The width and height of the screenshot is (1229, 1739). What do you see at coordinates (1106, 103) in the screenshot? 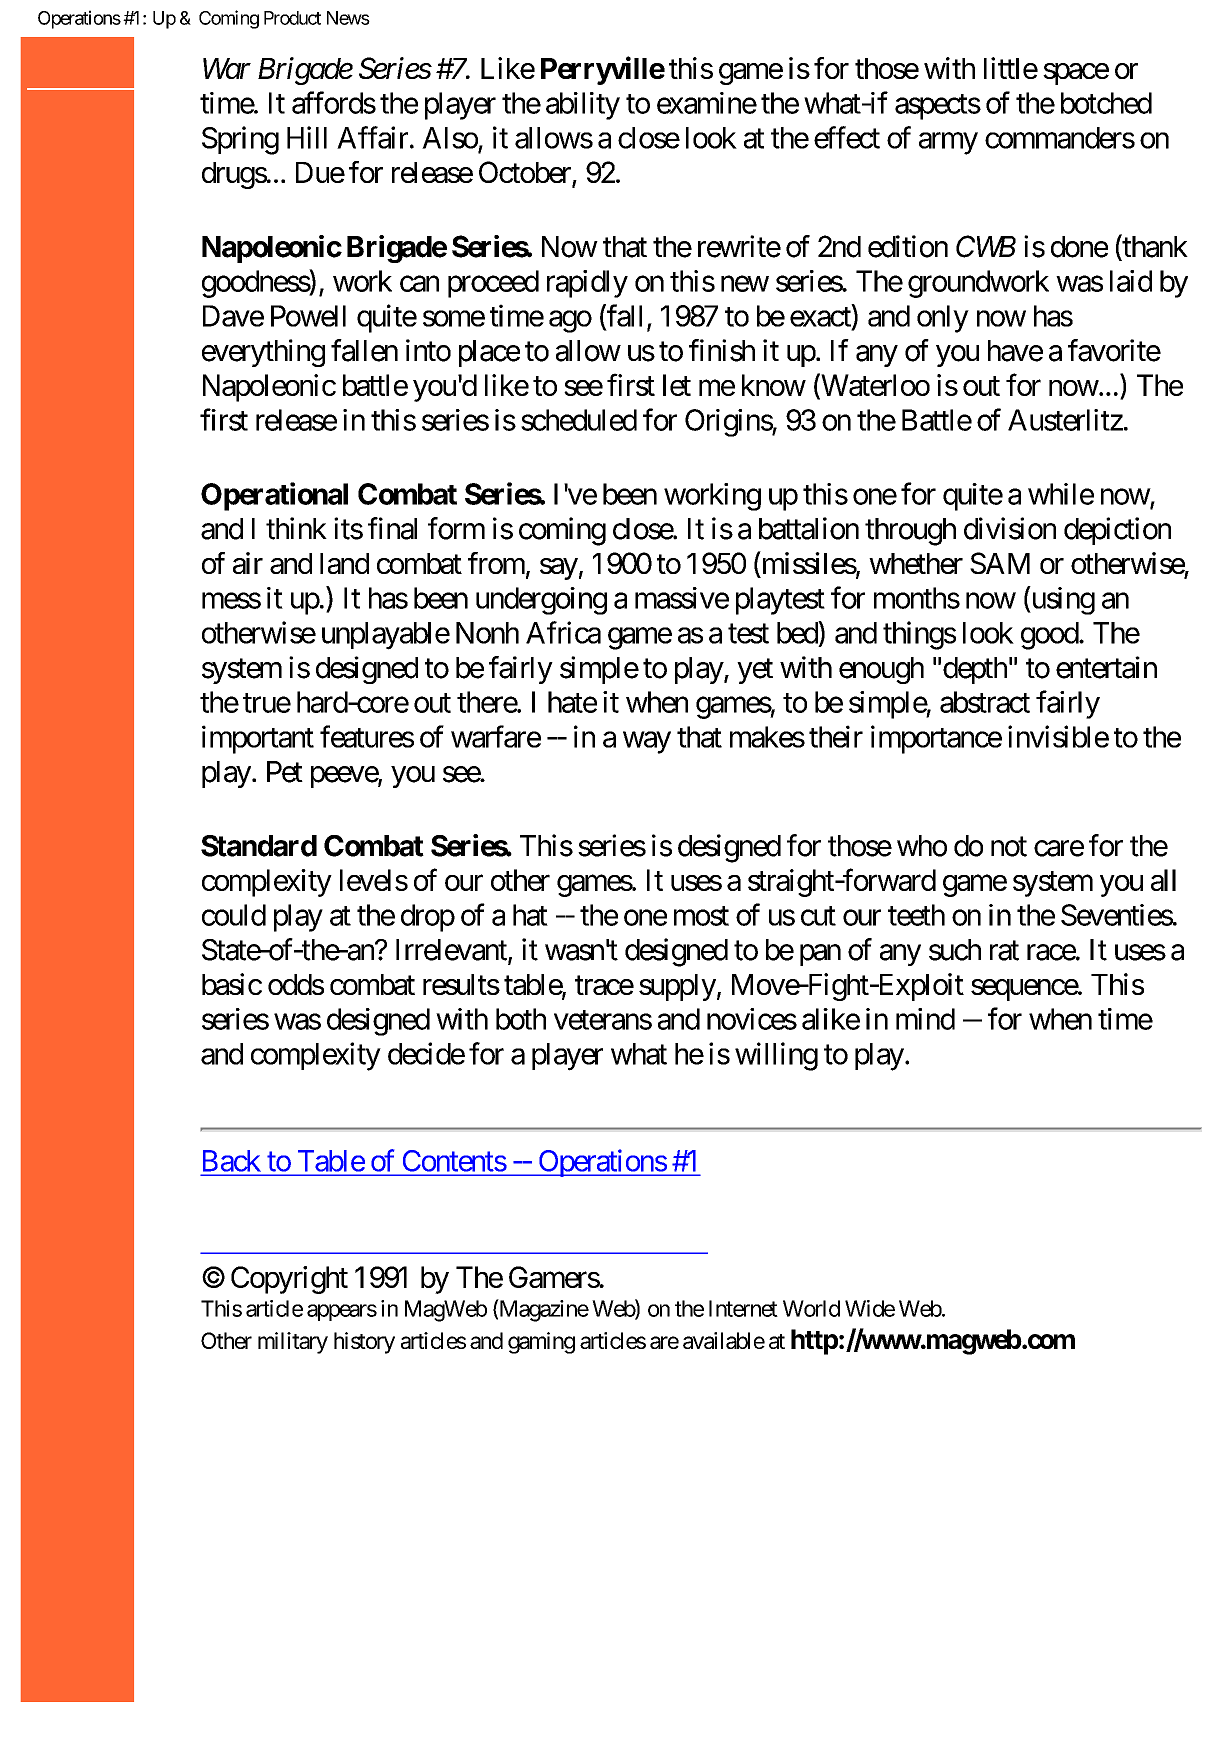
I see `botched` at bounding box center [1106, 103].
